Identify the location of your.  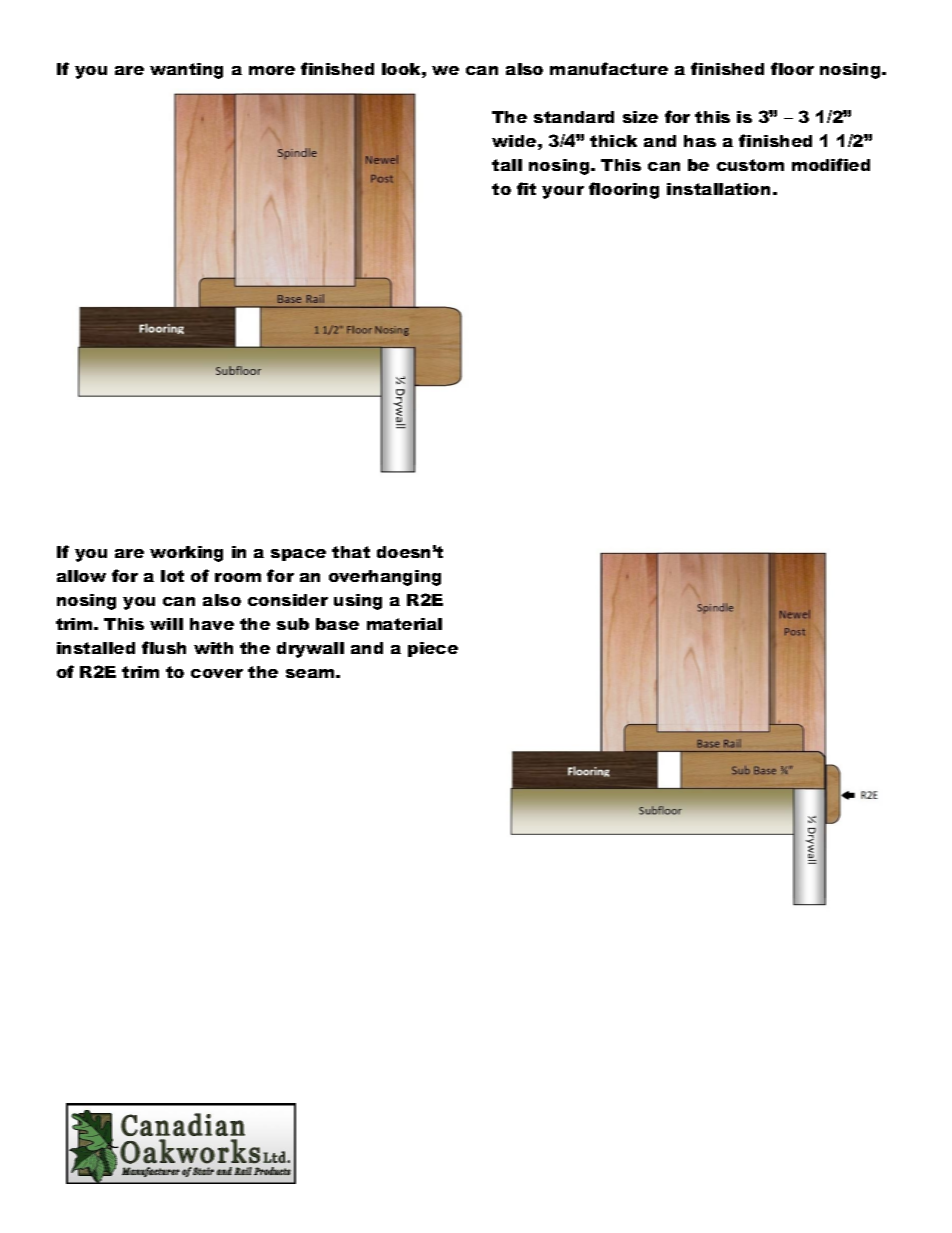
(563, 192).
